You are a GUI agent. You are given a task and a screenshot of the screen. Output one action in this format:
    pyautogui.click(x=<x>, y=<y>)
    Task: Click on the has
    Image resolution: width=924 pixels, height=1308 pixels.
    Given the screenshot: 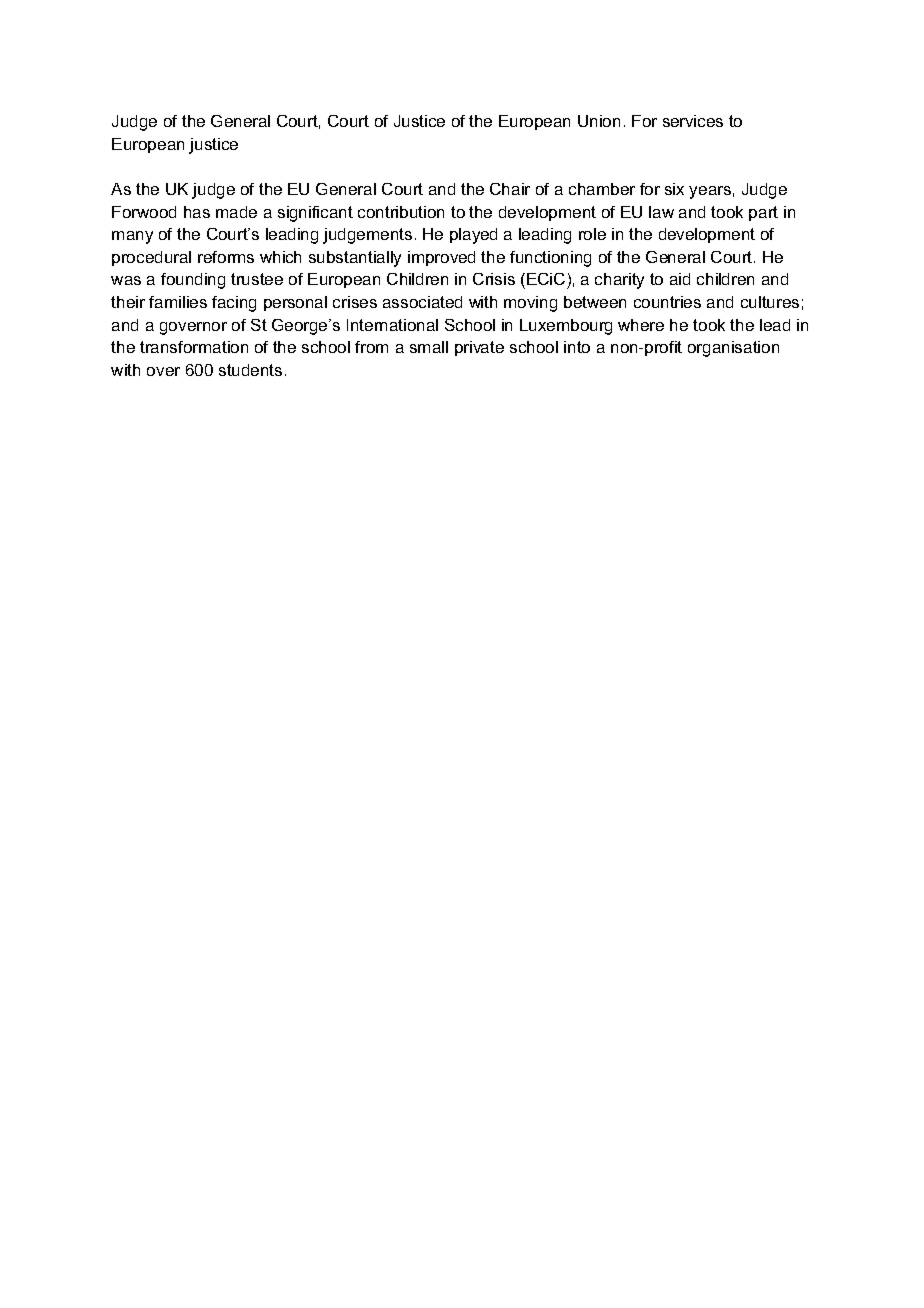 What is the action you would take?
    pyautogui.click(x=197, y=212)
